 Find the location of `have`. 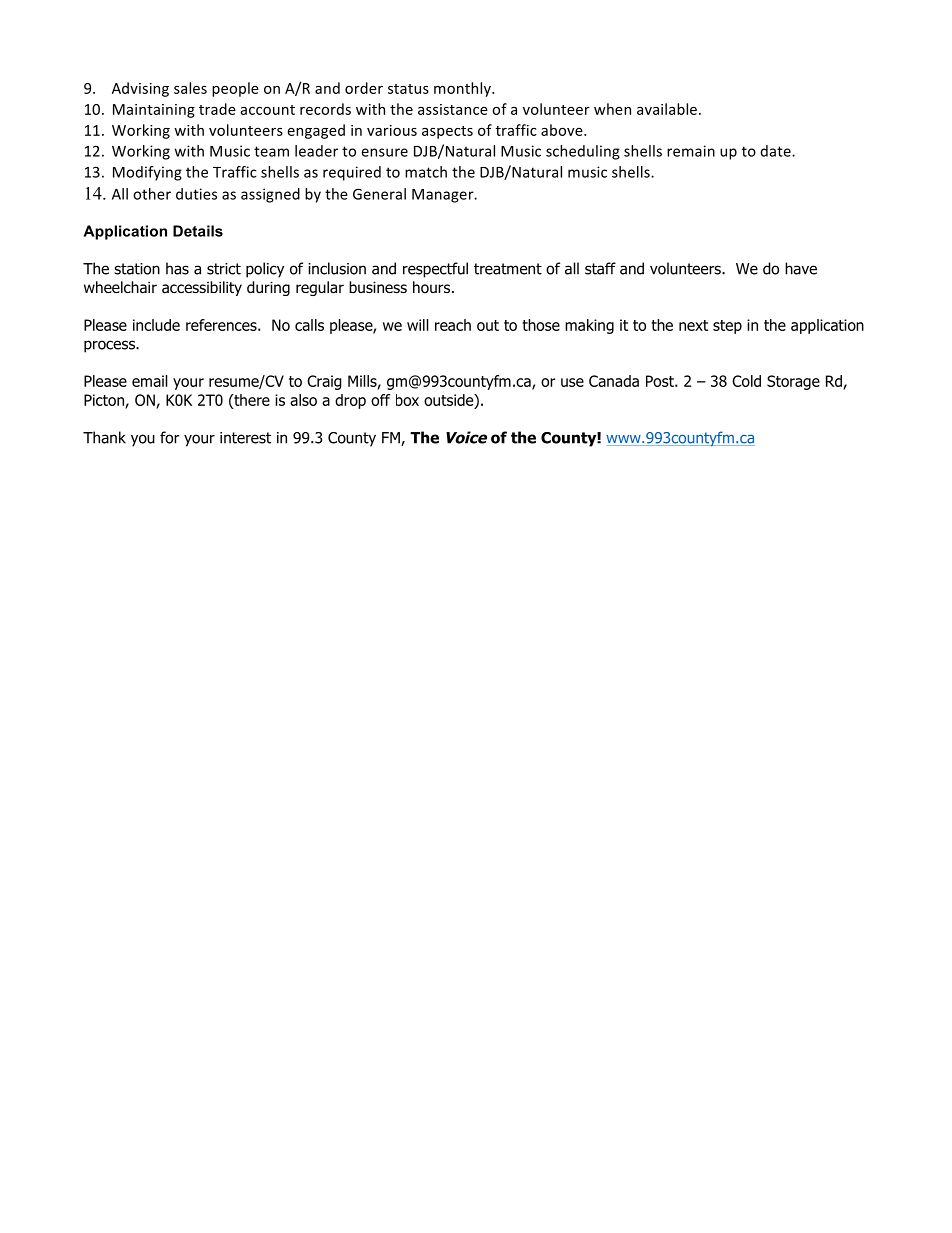

have is located at coordinates (801, 268).
